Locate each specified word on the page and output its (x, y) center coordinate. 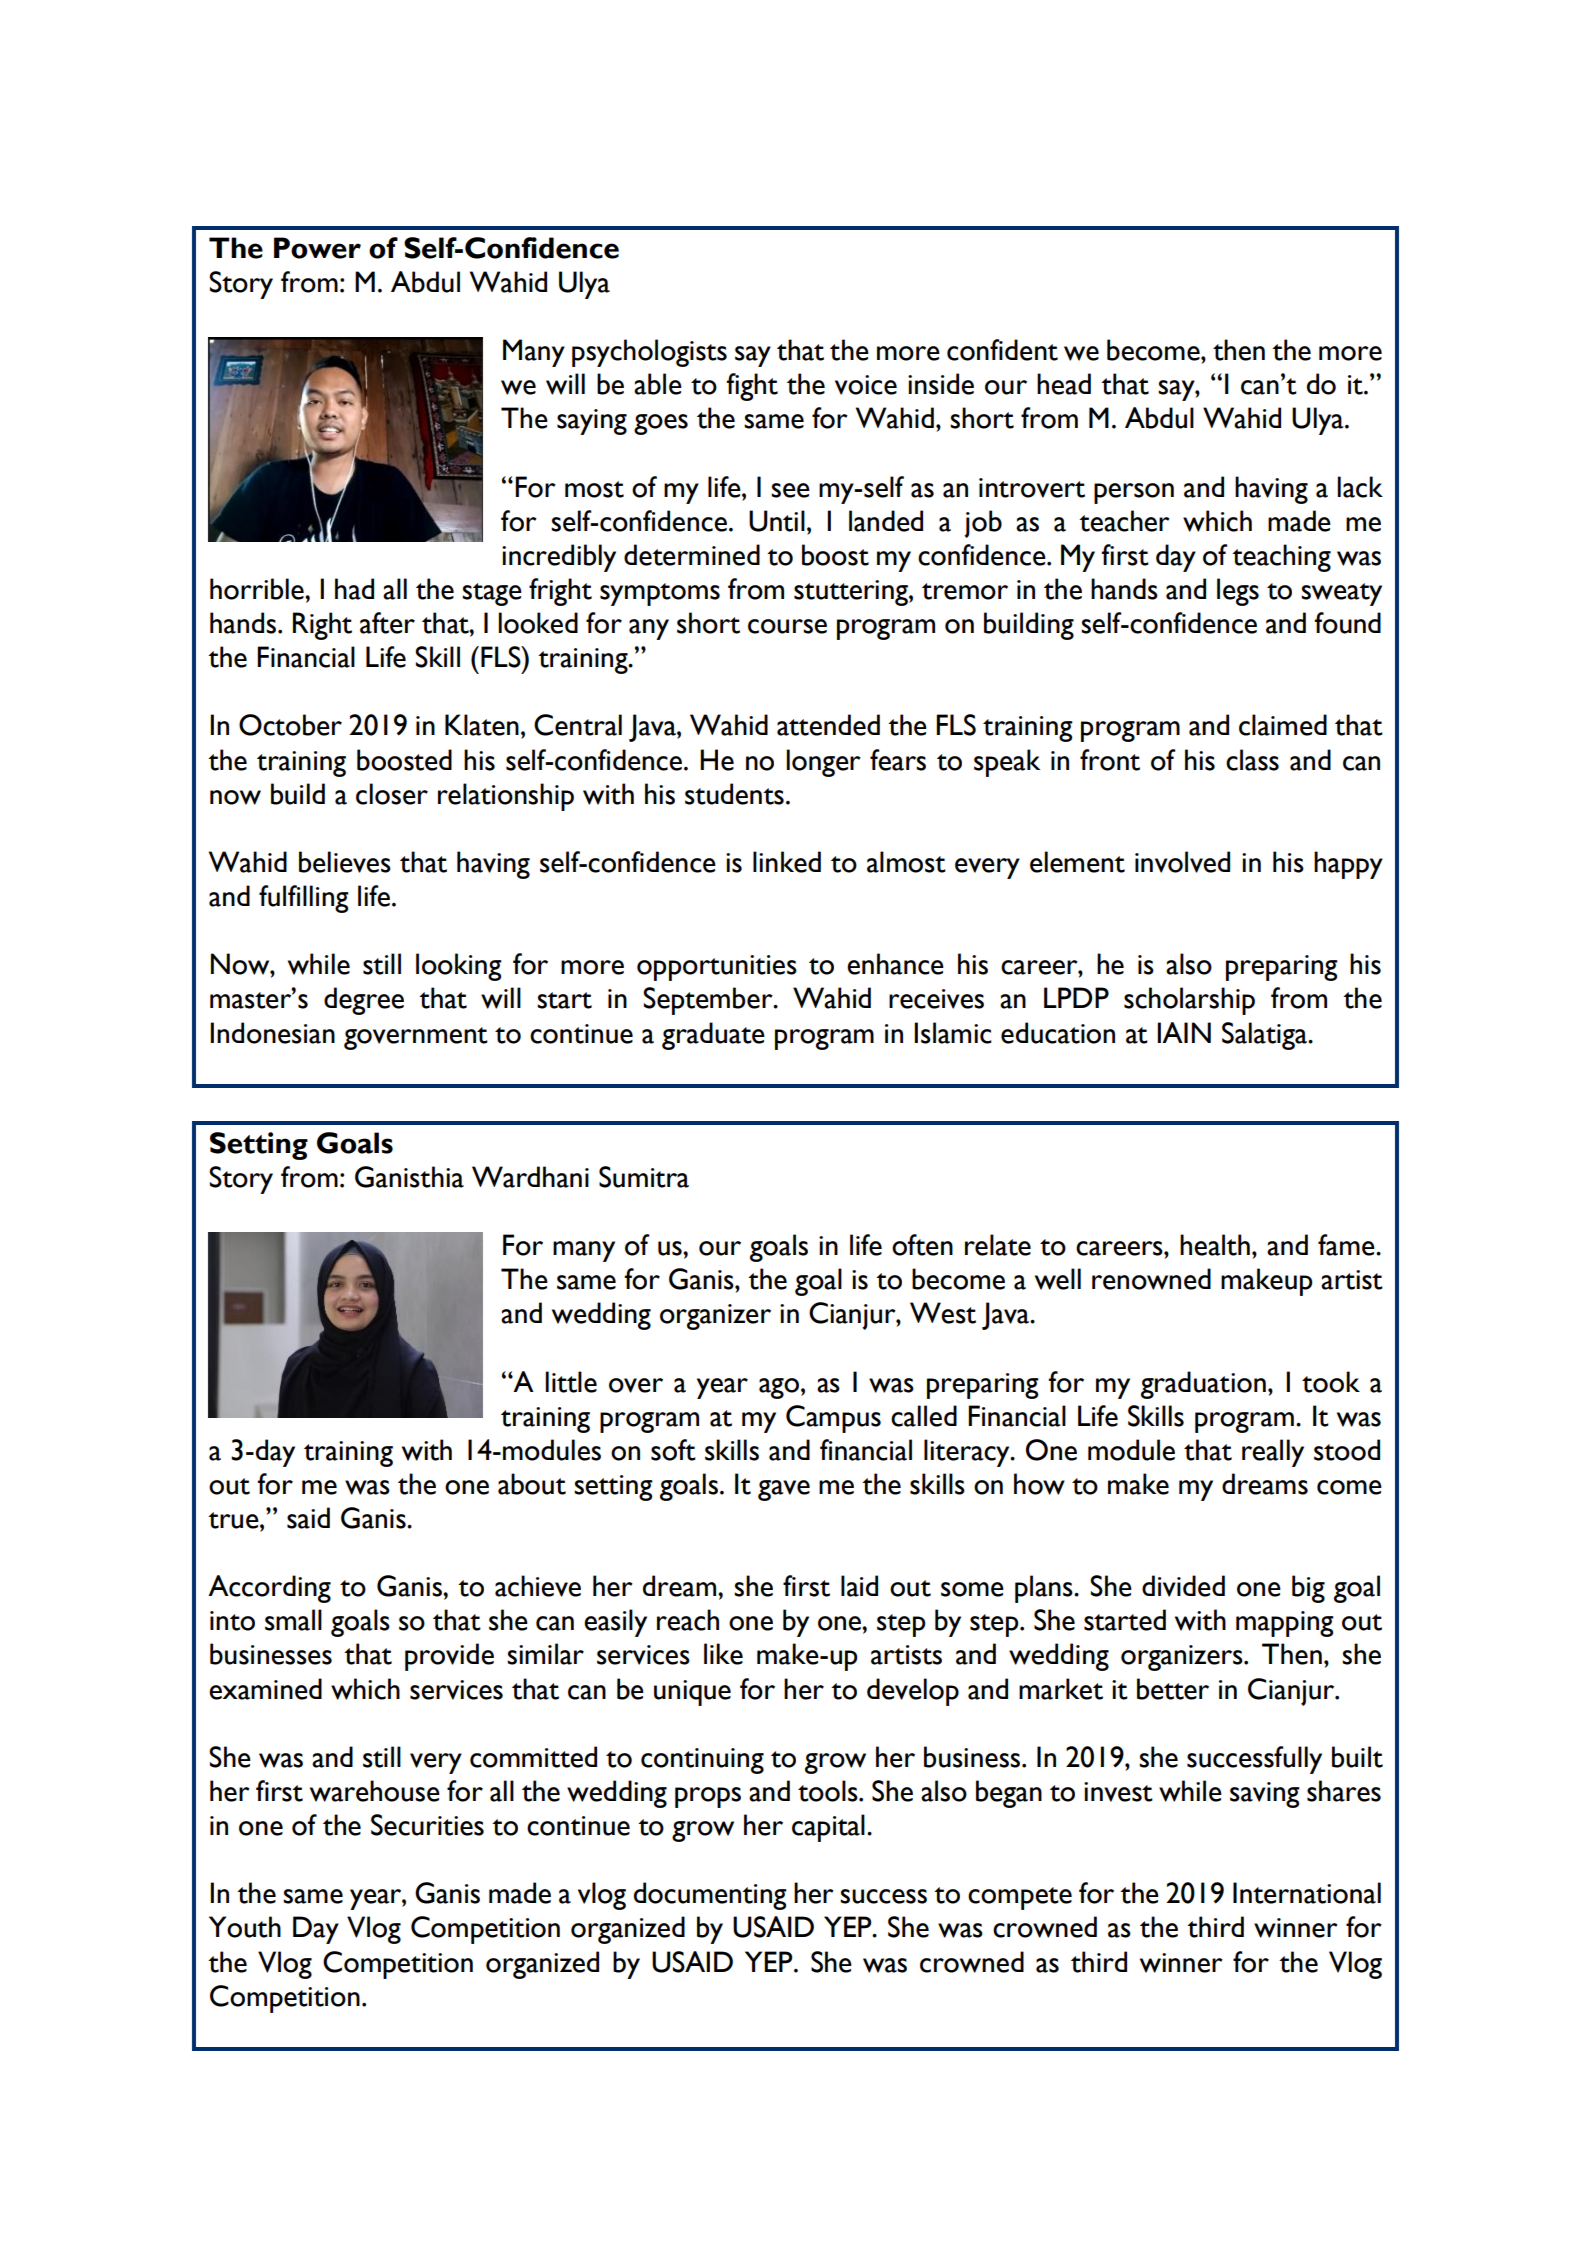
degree (364, 1001)
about (532, 1484)
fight (752, 387)
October (290, 725)
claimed (1283, 725)
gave (784, 1490)
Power (317, 248)
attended (828, 725)
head (1064, 384)
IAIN (1184, 1032)
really (1273, 1453)
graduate (713, 1036)
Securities (427, 1825)
